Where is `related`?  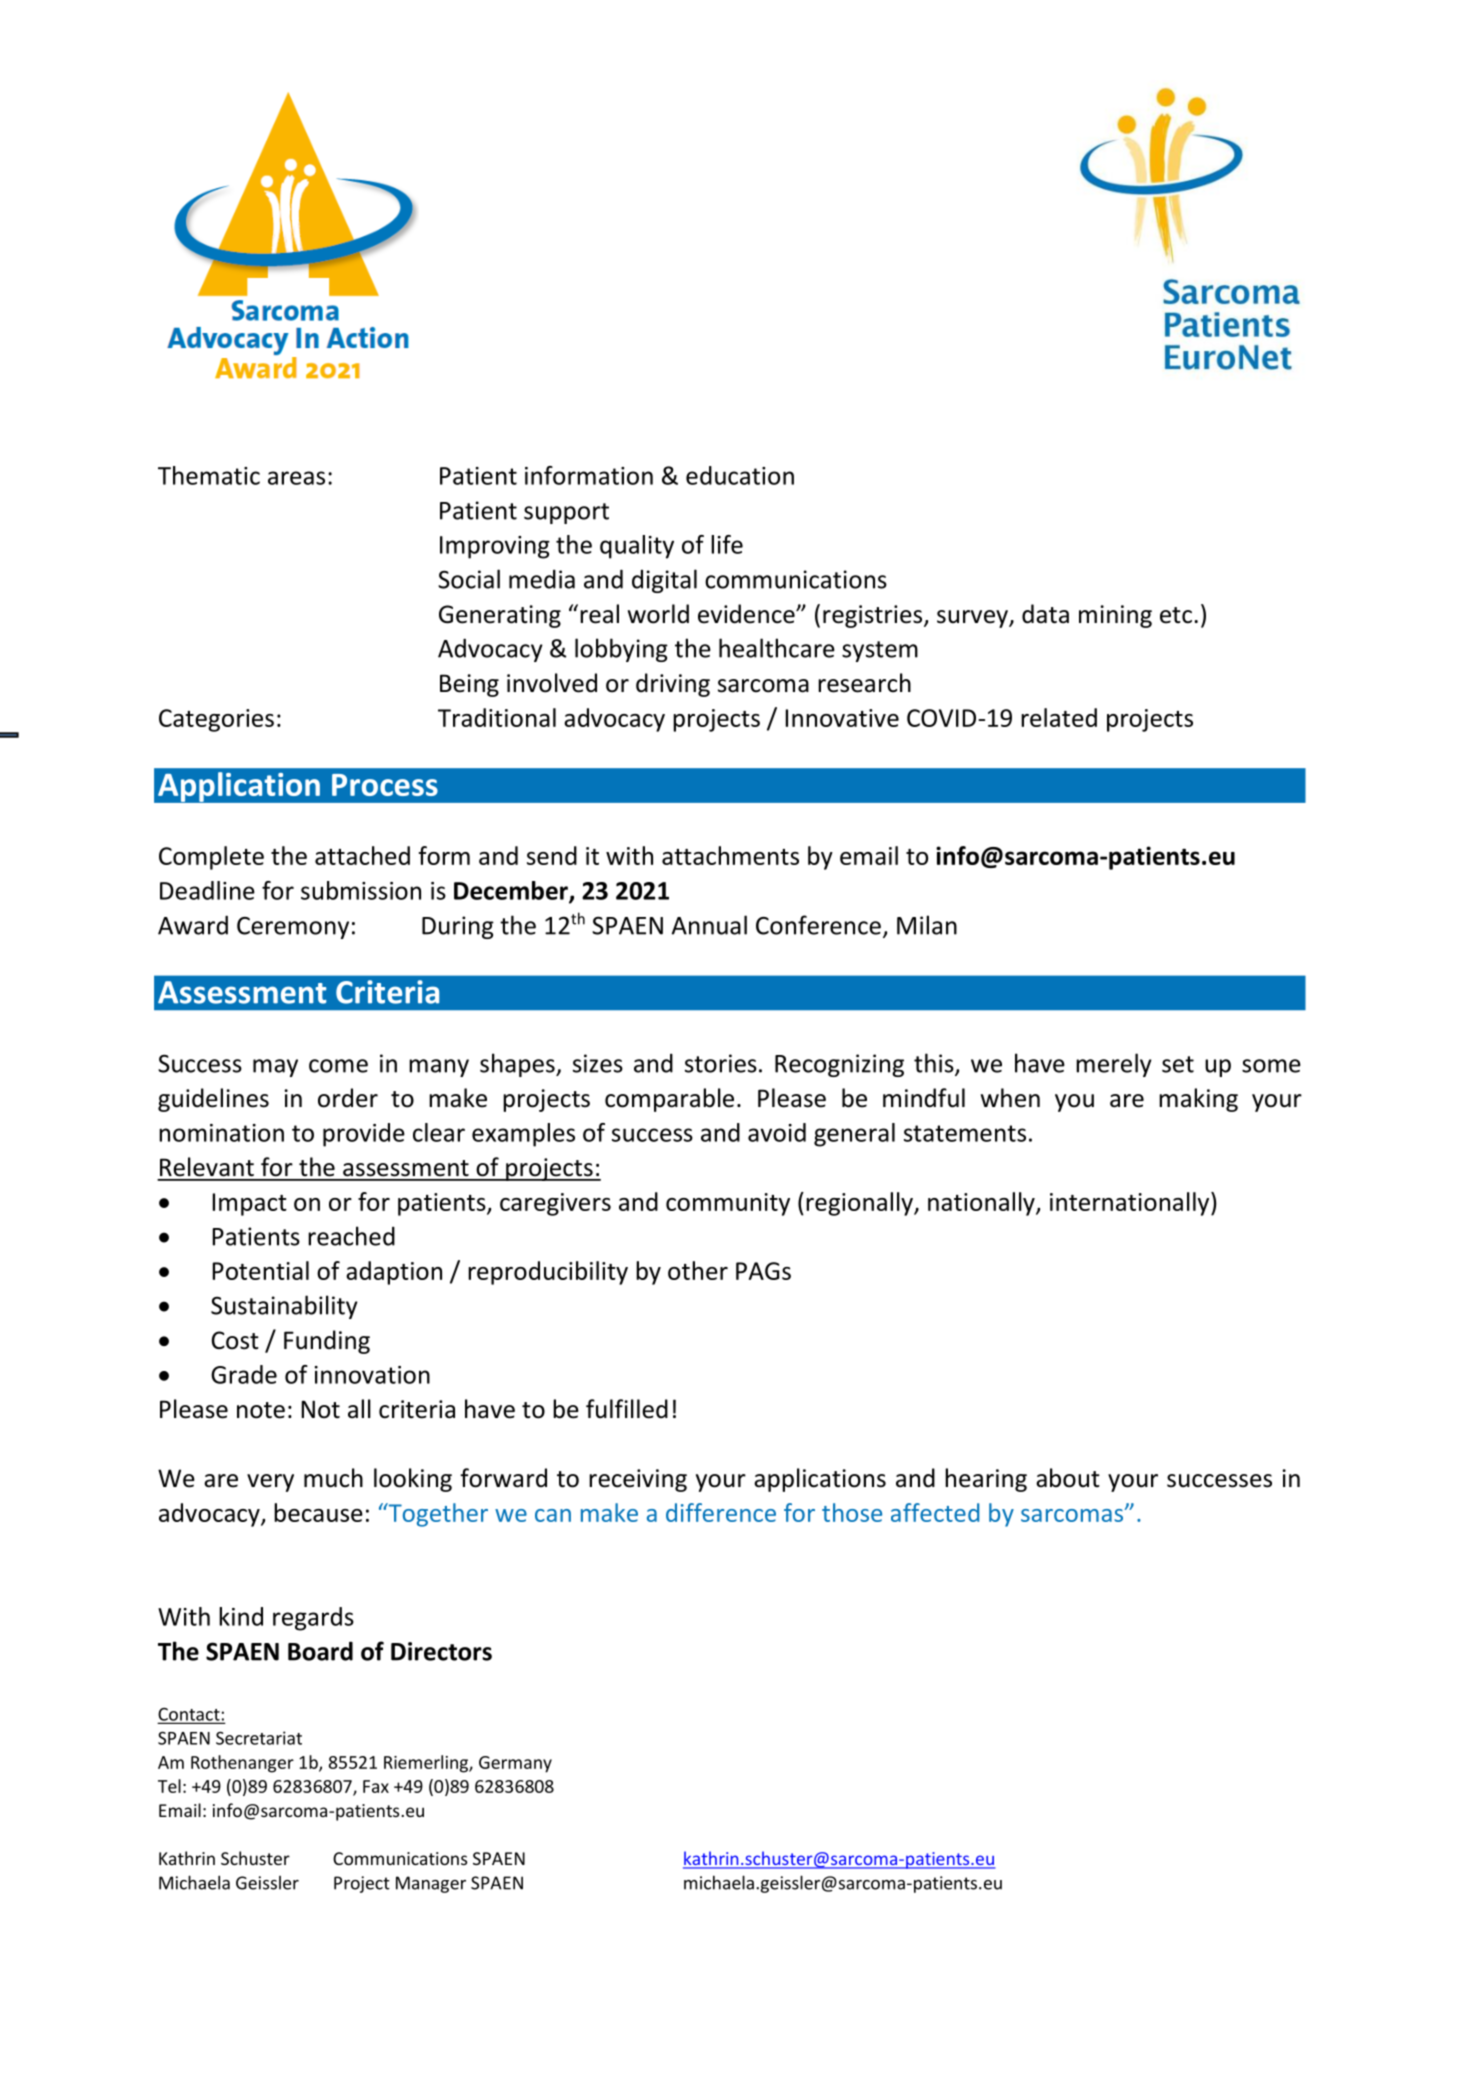
related is located at coordinates (1059, 717).
